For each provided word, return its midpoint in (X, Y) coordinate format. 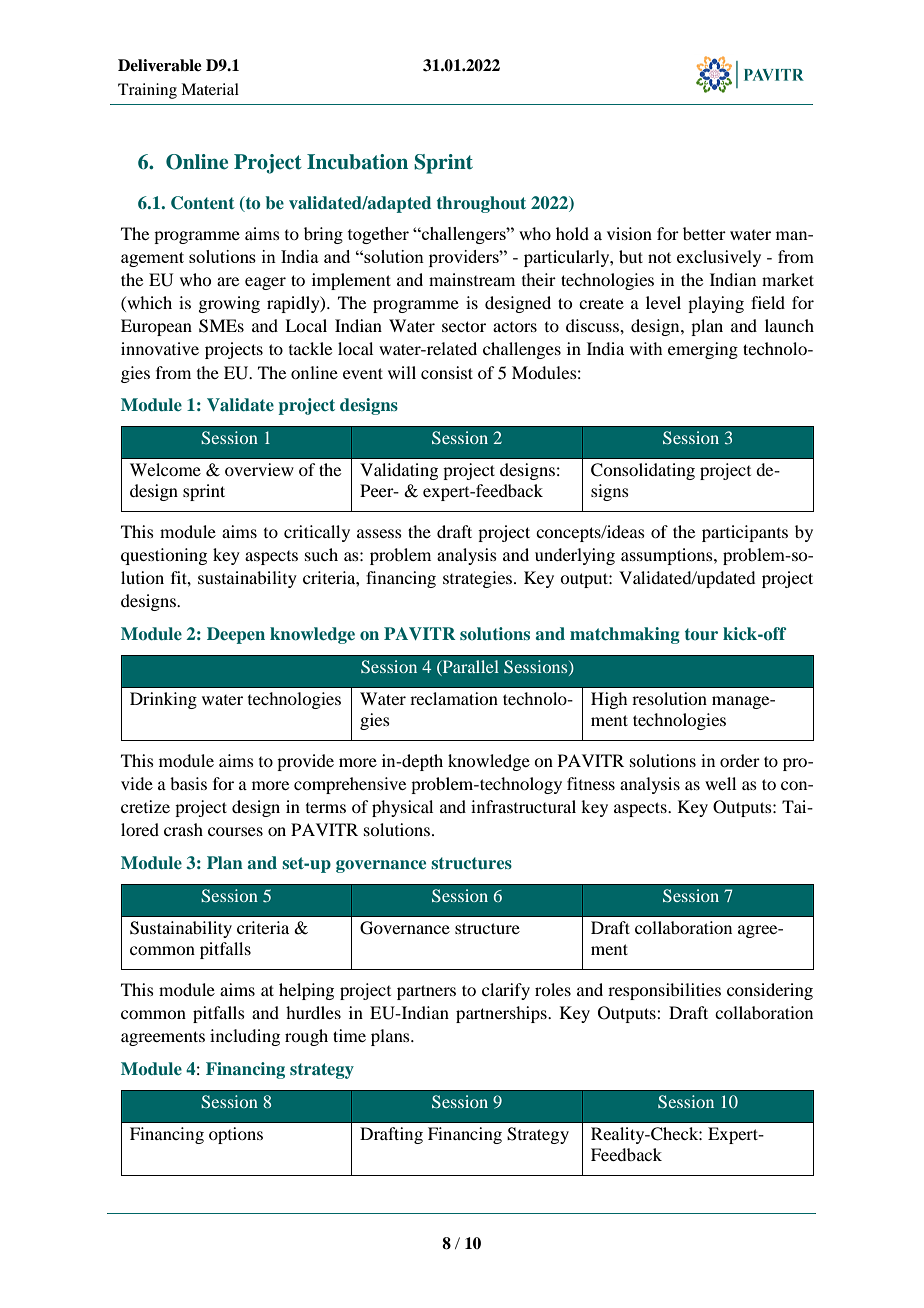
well (720, 783)
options (236, 1135)
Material (210, 89)
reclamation (454, 698)
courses (235, 831)
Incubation (357, 162)
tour (701, 634)
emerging (703, 350)
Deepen (236, 635)
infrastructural (523, 806)
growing (229, 304)
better (704, 233)
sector (464, 326)
